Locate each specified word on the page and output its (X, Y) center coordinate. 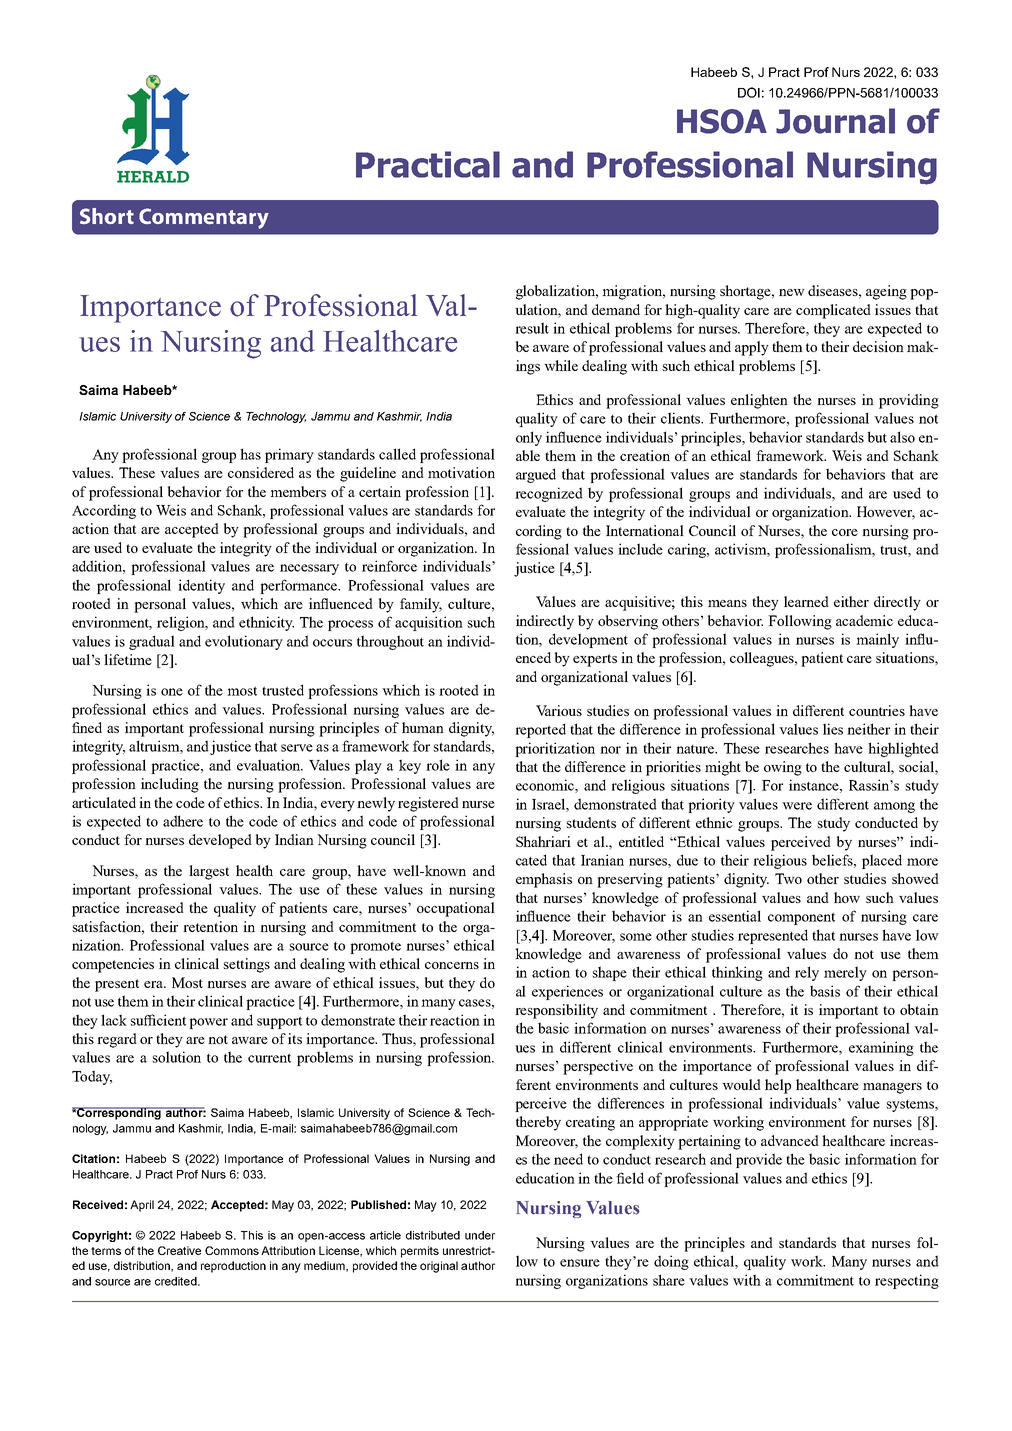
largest (209, 872)
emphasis (544, 880)
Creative (179, 1250)
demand (616, 309)
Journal (835, 121)
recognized (549, 494)
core (845, 532)
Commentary (204, 218)
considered (261, 472)
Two (788, 878)
